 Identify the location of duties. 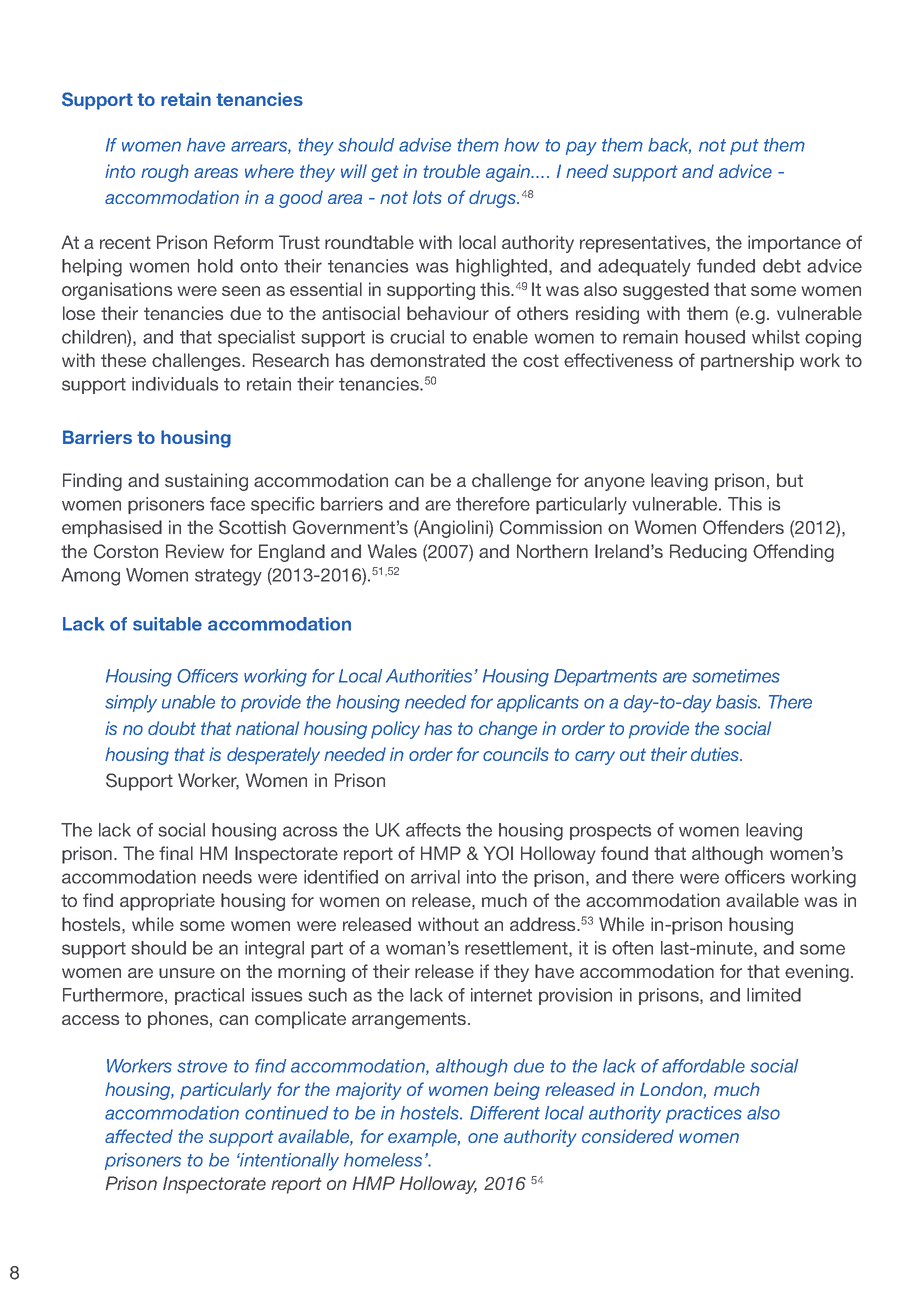
(716, 754).
